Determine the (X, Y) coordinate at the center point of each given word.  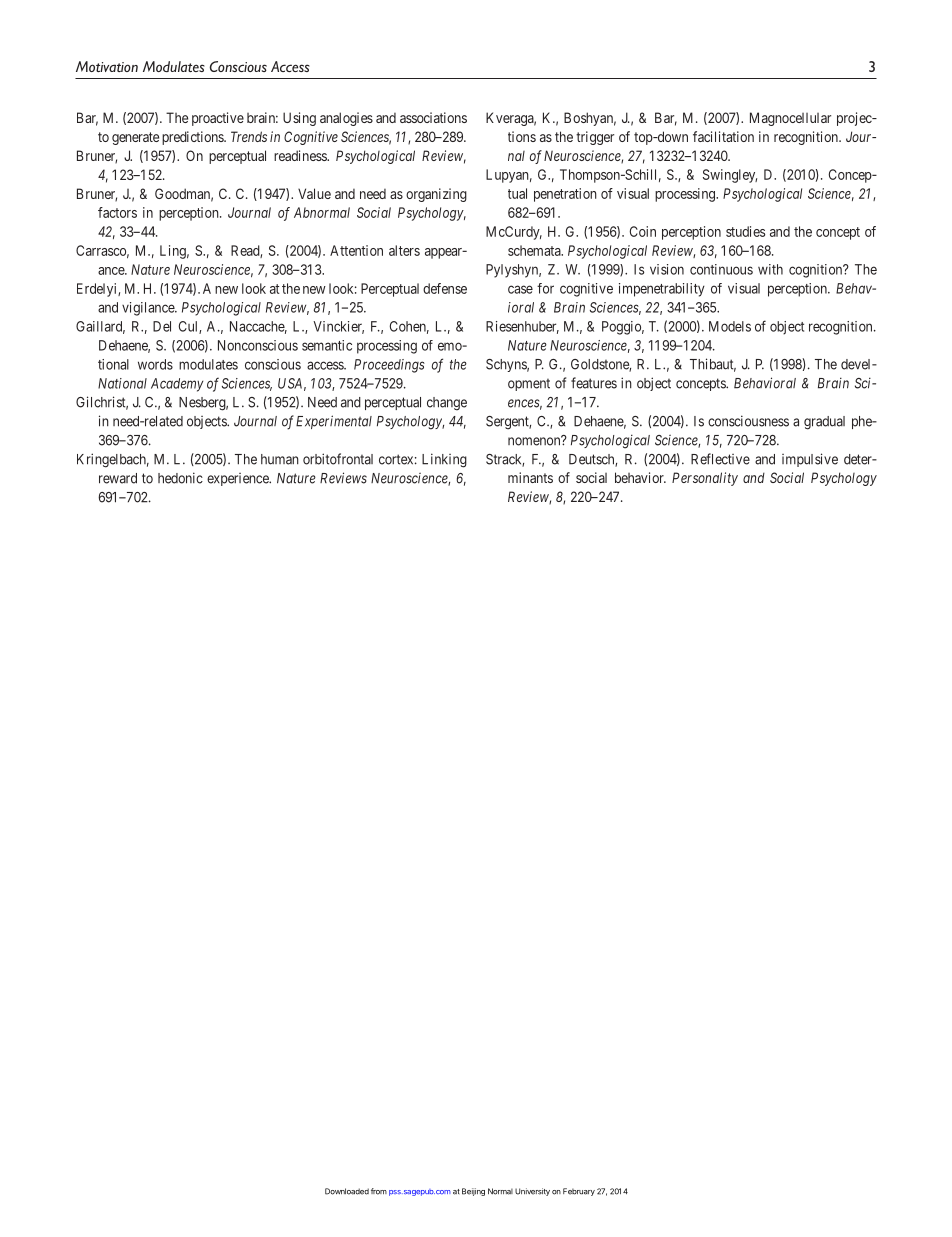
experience (239, 479)
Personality (705, 479)
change (447, 404)
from (379, 1191)
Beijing (473, 1192)
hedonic (180, 478)
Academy (177, 385)
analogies (346, 119)
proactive (218, 119)
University (532, 1192)
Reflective (720, 459)
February (579, 1192)
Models (730, 326)
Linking (444, 460)
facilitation (723, 136)
